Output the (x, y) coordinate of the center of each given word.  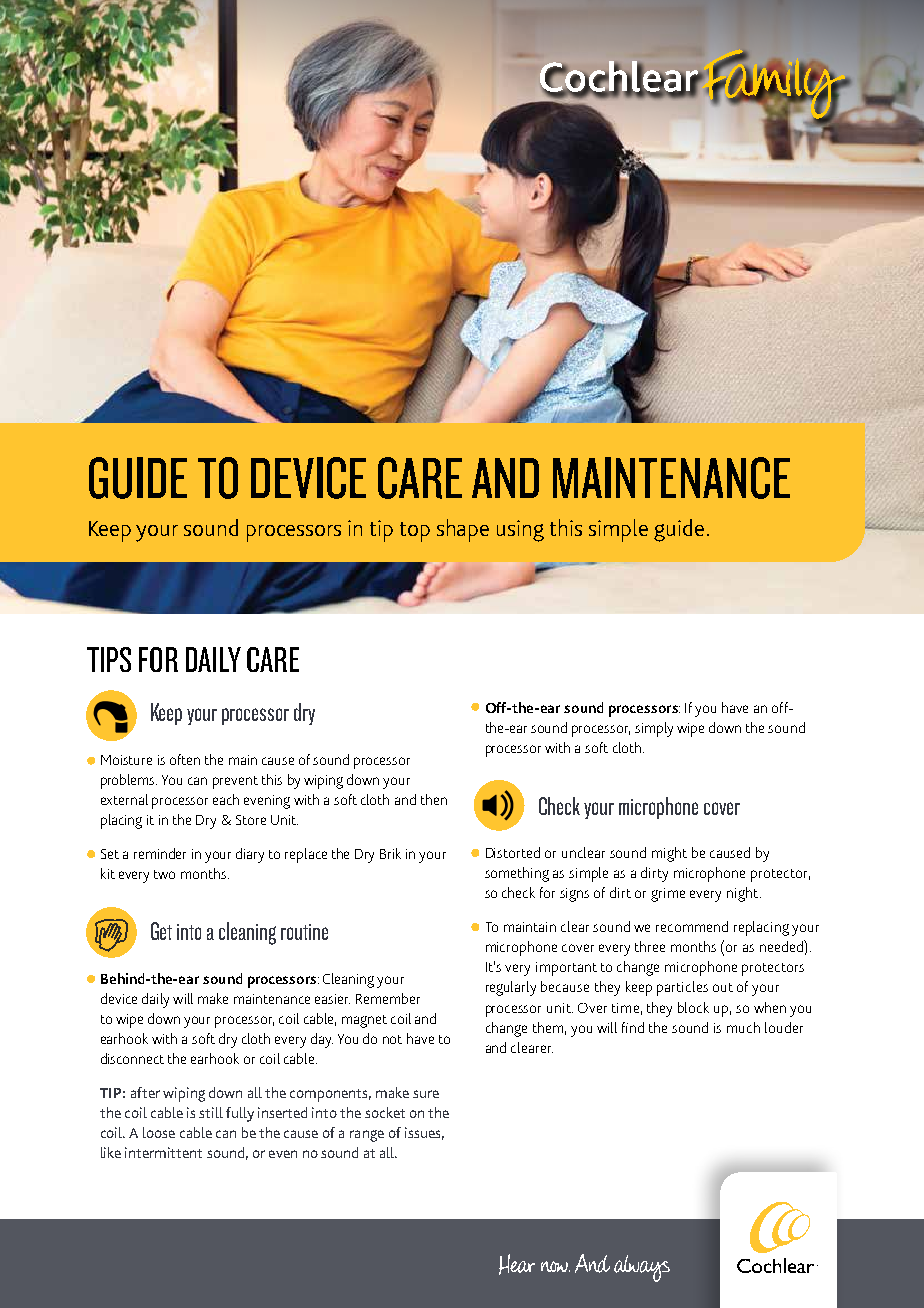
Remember (388, 998)
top (415, 532)
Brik (390, 853)
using (520, 531)
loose (159, 1132)
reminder (160, 853)
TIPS (109, 659)
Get (161, 931)
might (669, 854)
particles (682, 988)
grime (668, 895)
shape (463, 530)
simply (654, 729)
